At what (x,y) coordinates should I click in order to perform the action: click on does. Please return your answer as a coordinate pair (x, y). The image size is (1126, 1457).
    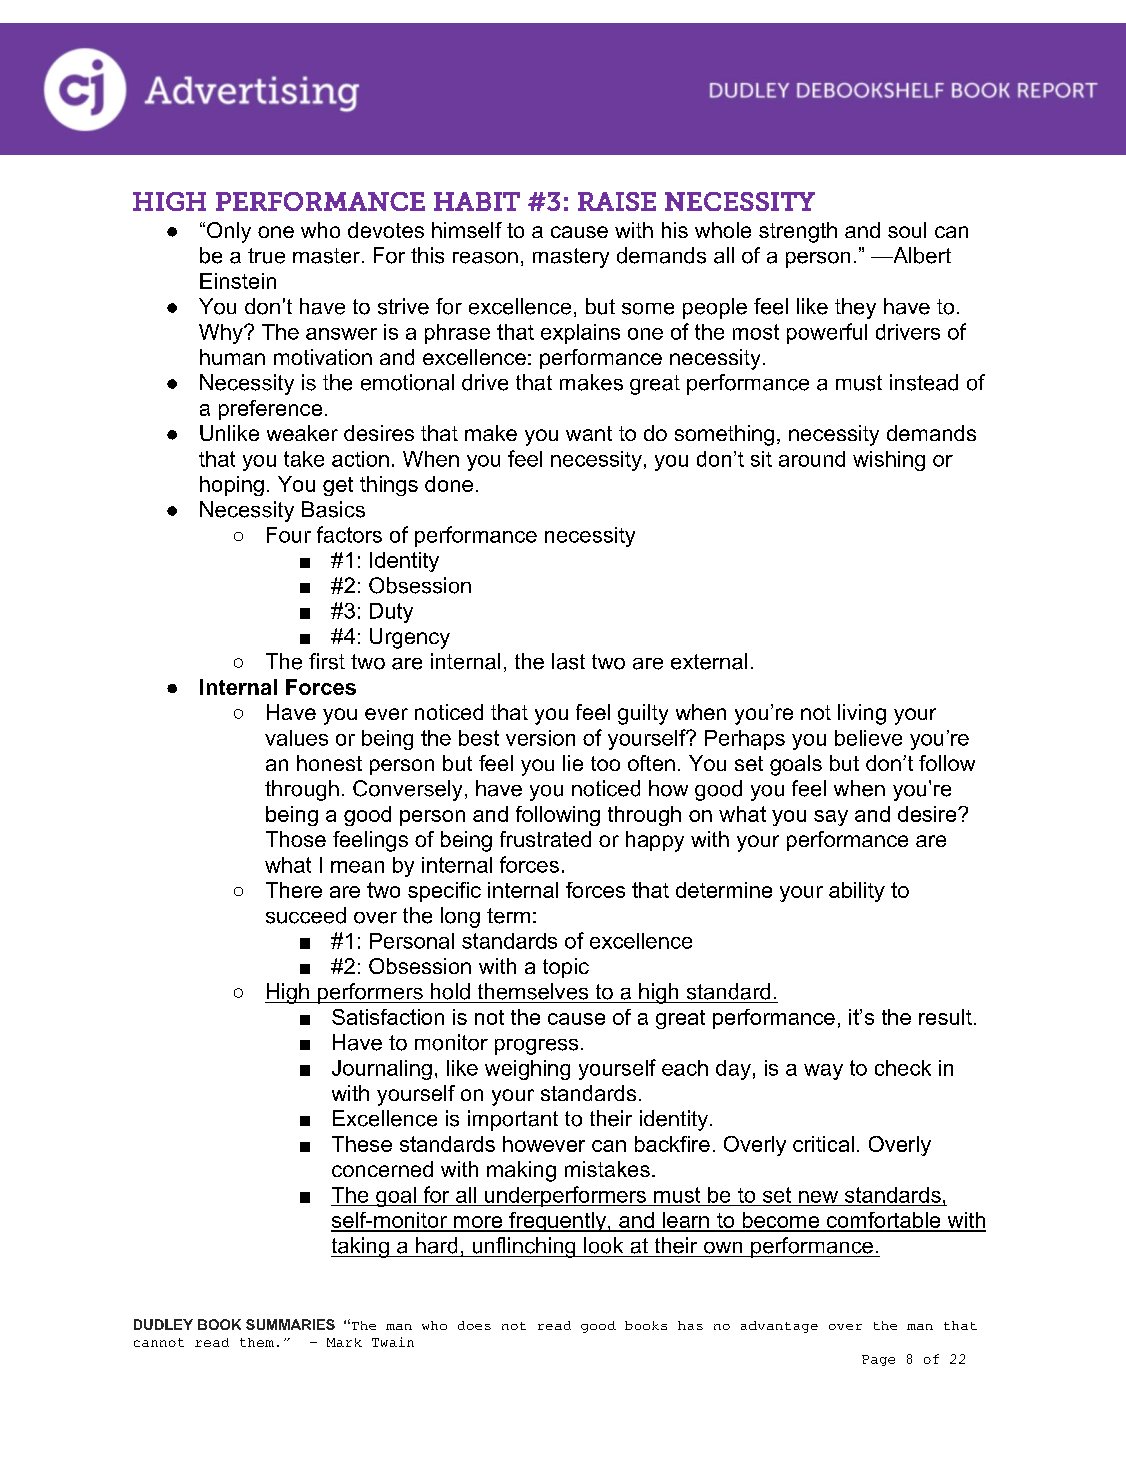
    Looking at the image, I should click on (474, 1325).
